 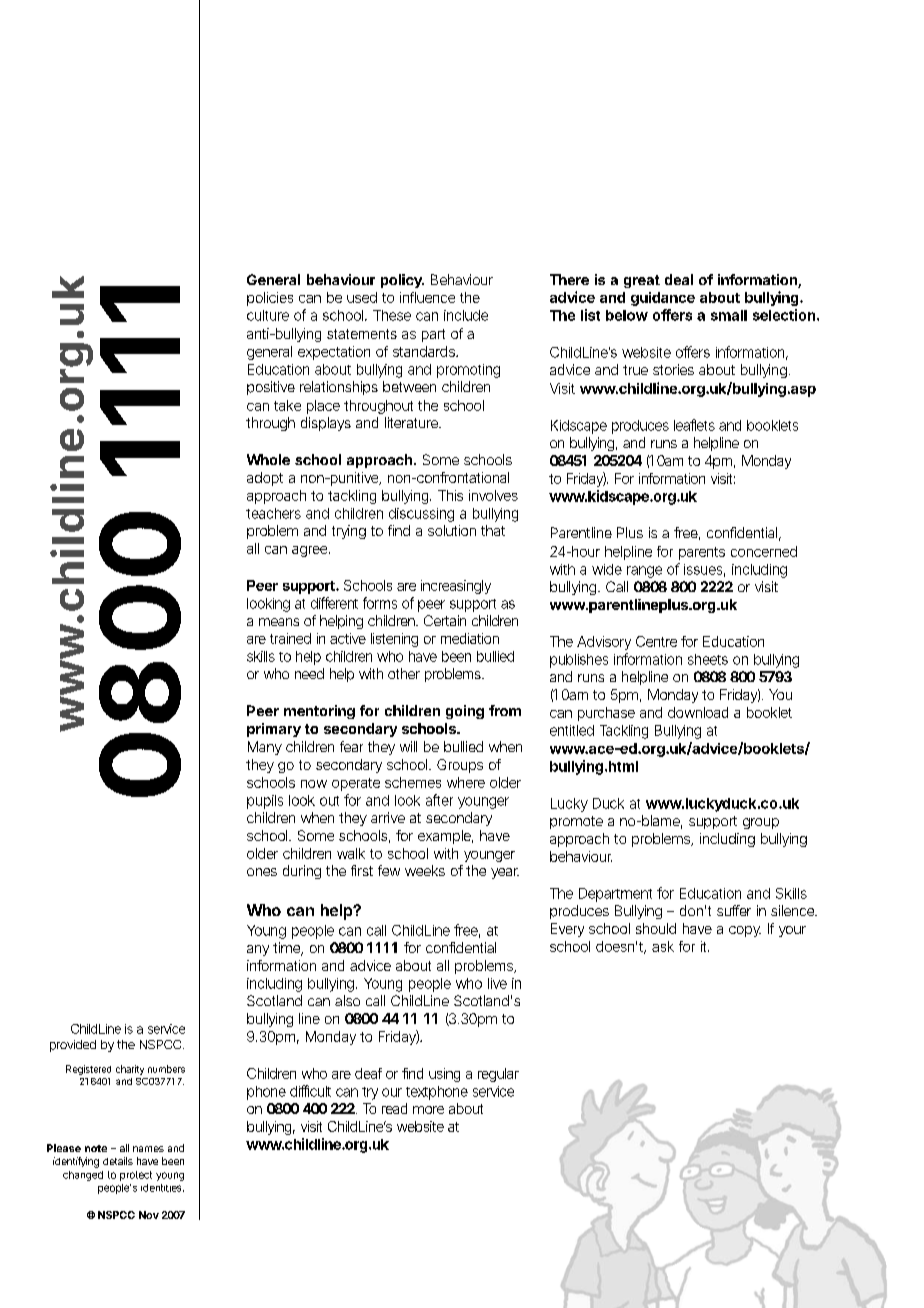 What do you see at coordinates (279, 622) in the screenshot?
I see `means` at bounding box center [279, 622].
